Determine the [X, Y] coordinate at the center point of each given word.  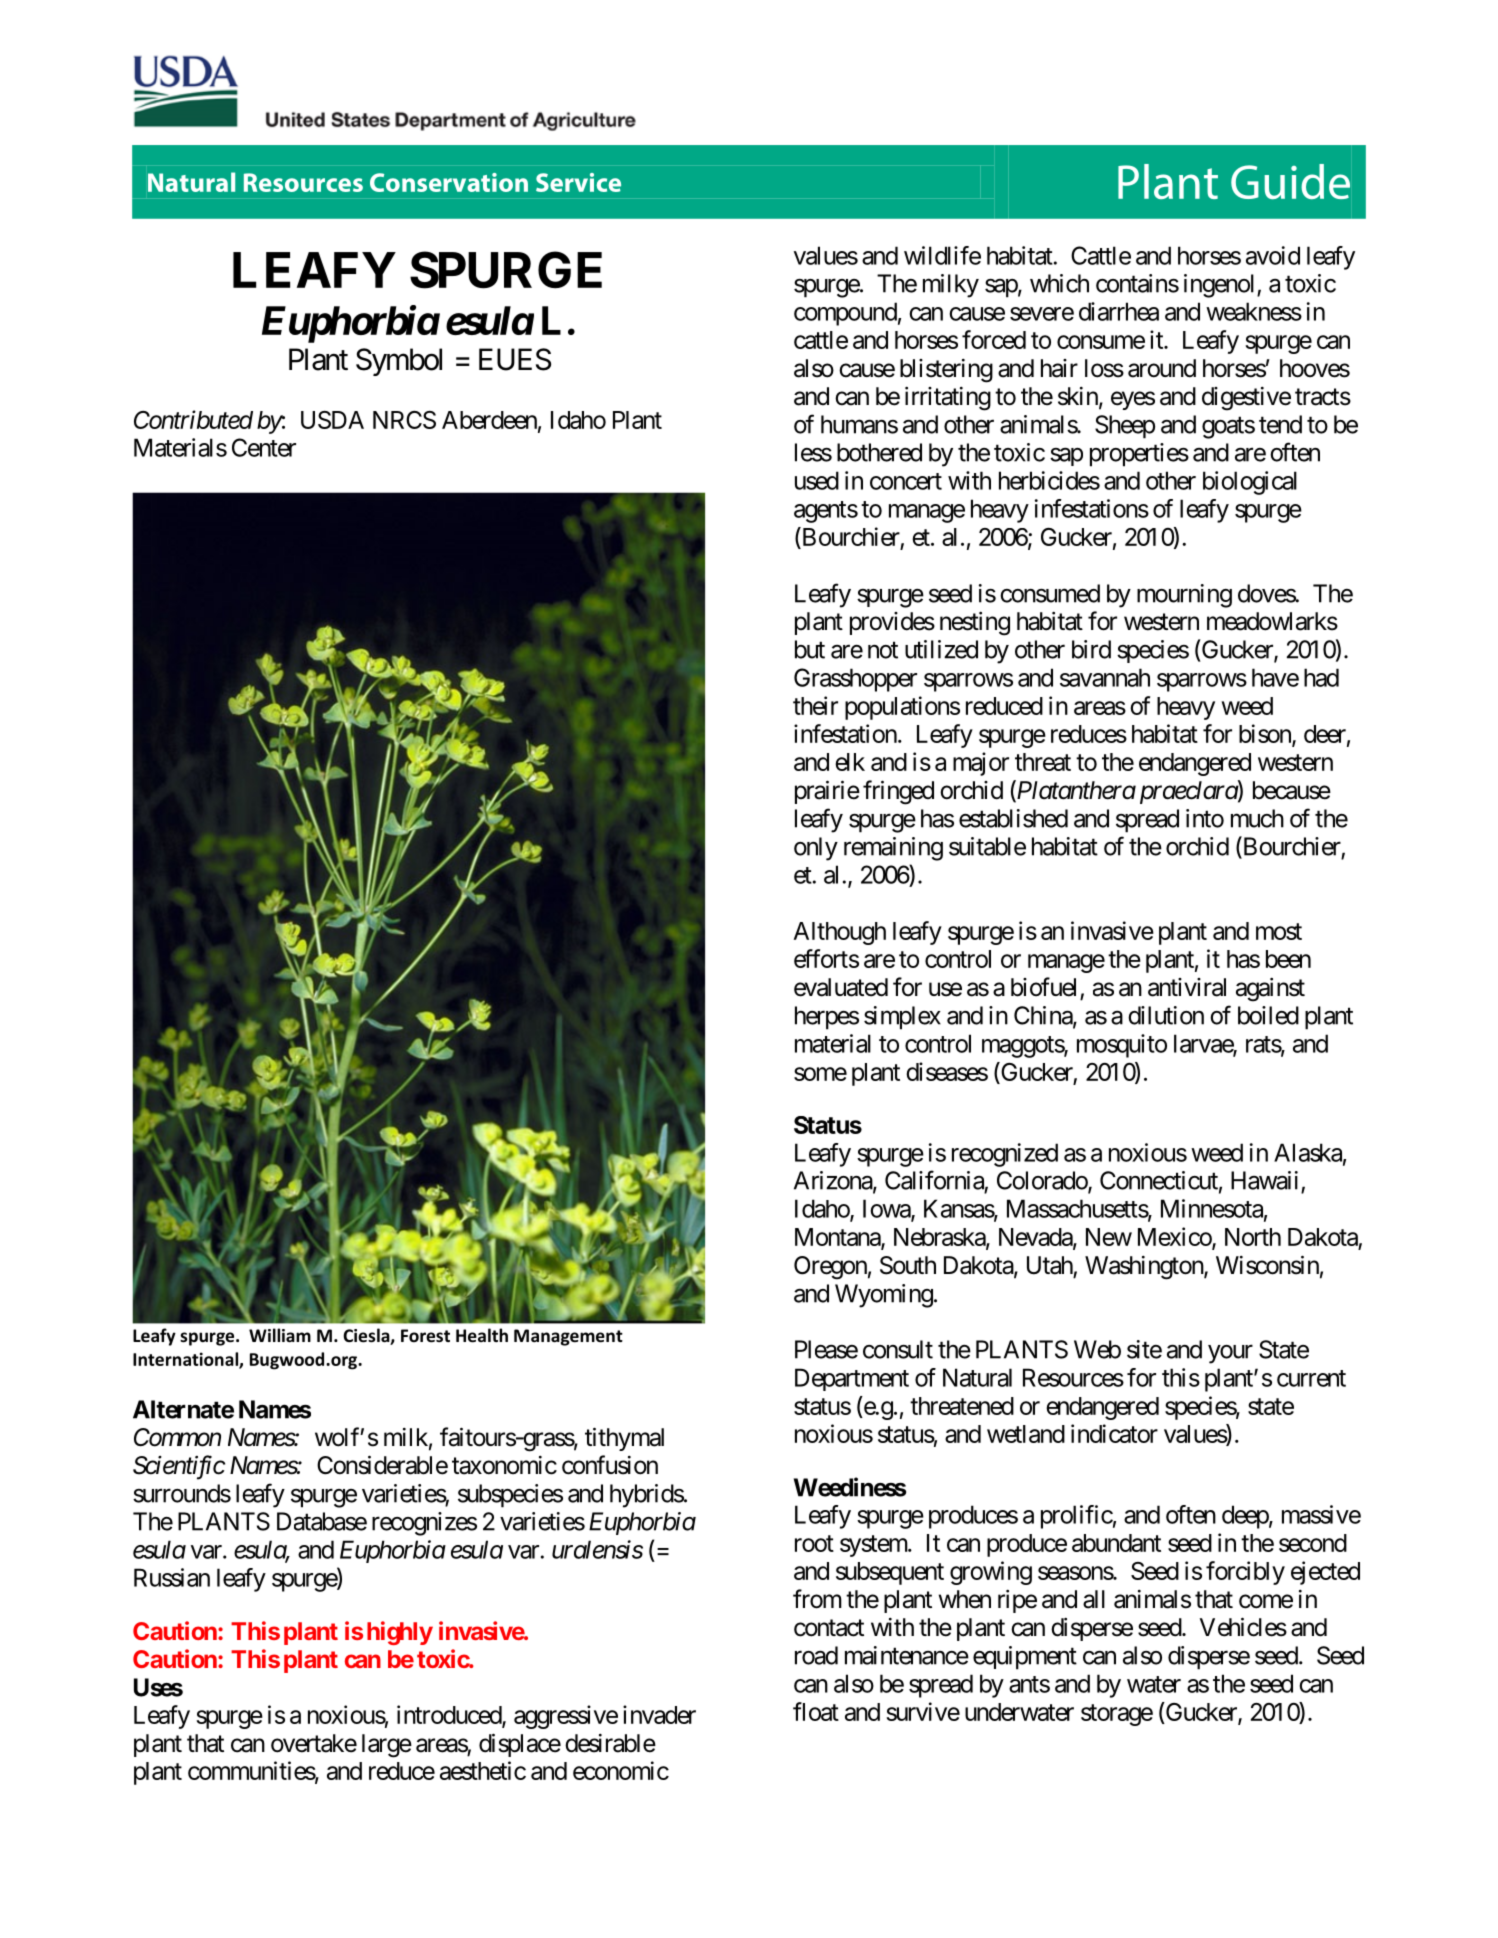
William [280, 1335]
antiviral [1187, 987]
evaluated [841, 987]
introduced [450, 1715]
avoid [1273, 255]
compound [845, 314]
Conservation [449, 182]
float [816, 1711]
